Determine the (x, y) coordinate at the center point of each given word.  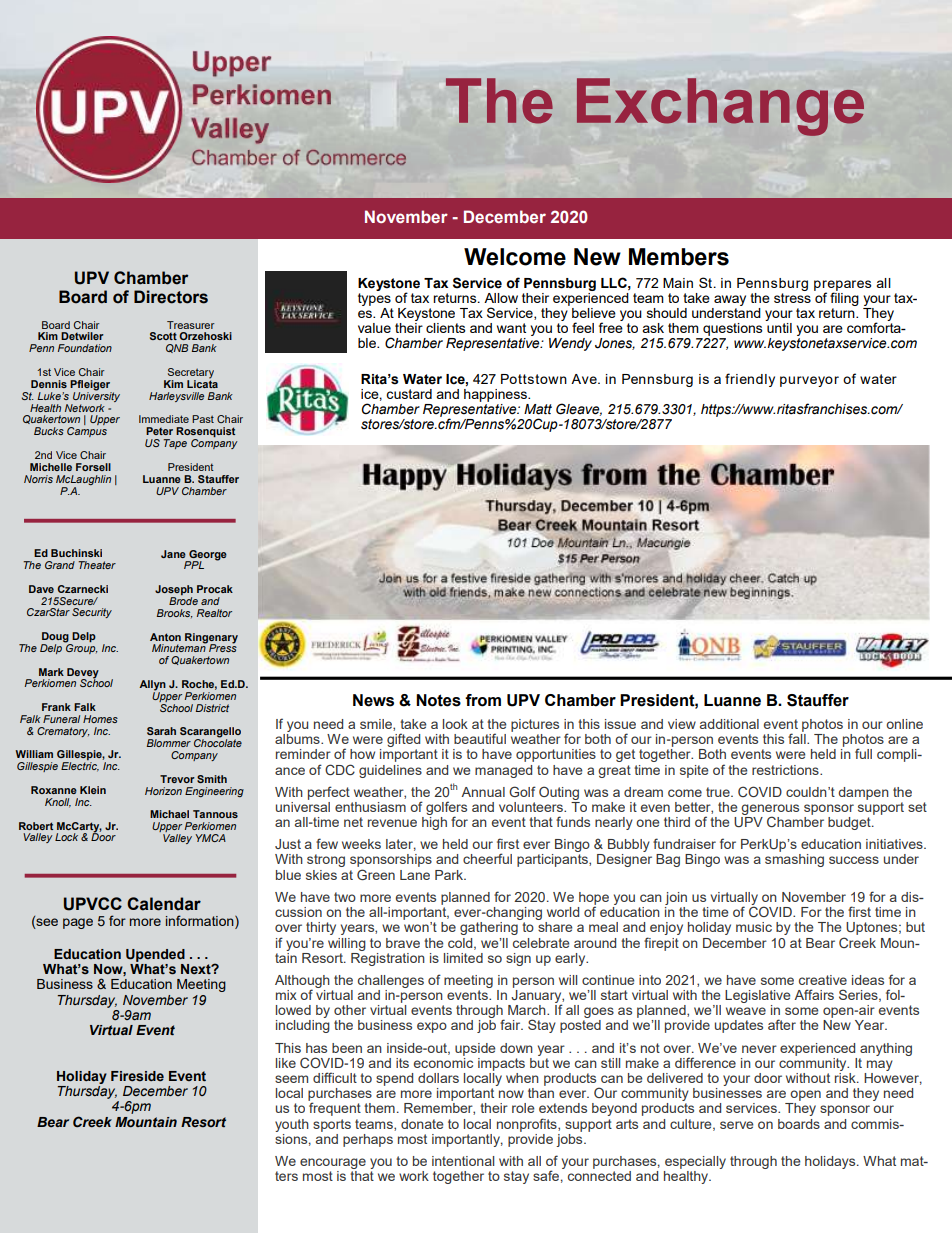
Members (679, 257)
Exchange (720, 107)
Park (450, 875)
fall (798, 737)
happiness (496, 395)
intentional (463, 1161)
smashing (794, 860)
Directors (171, 297)
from (483, 700)
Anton (165, 637)
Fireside (137, 1076)
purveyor (809, 381)
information (201, 922)
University (95, 397)
